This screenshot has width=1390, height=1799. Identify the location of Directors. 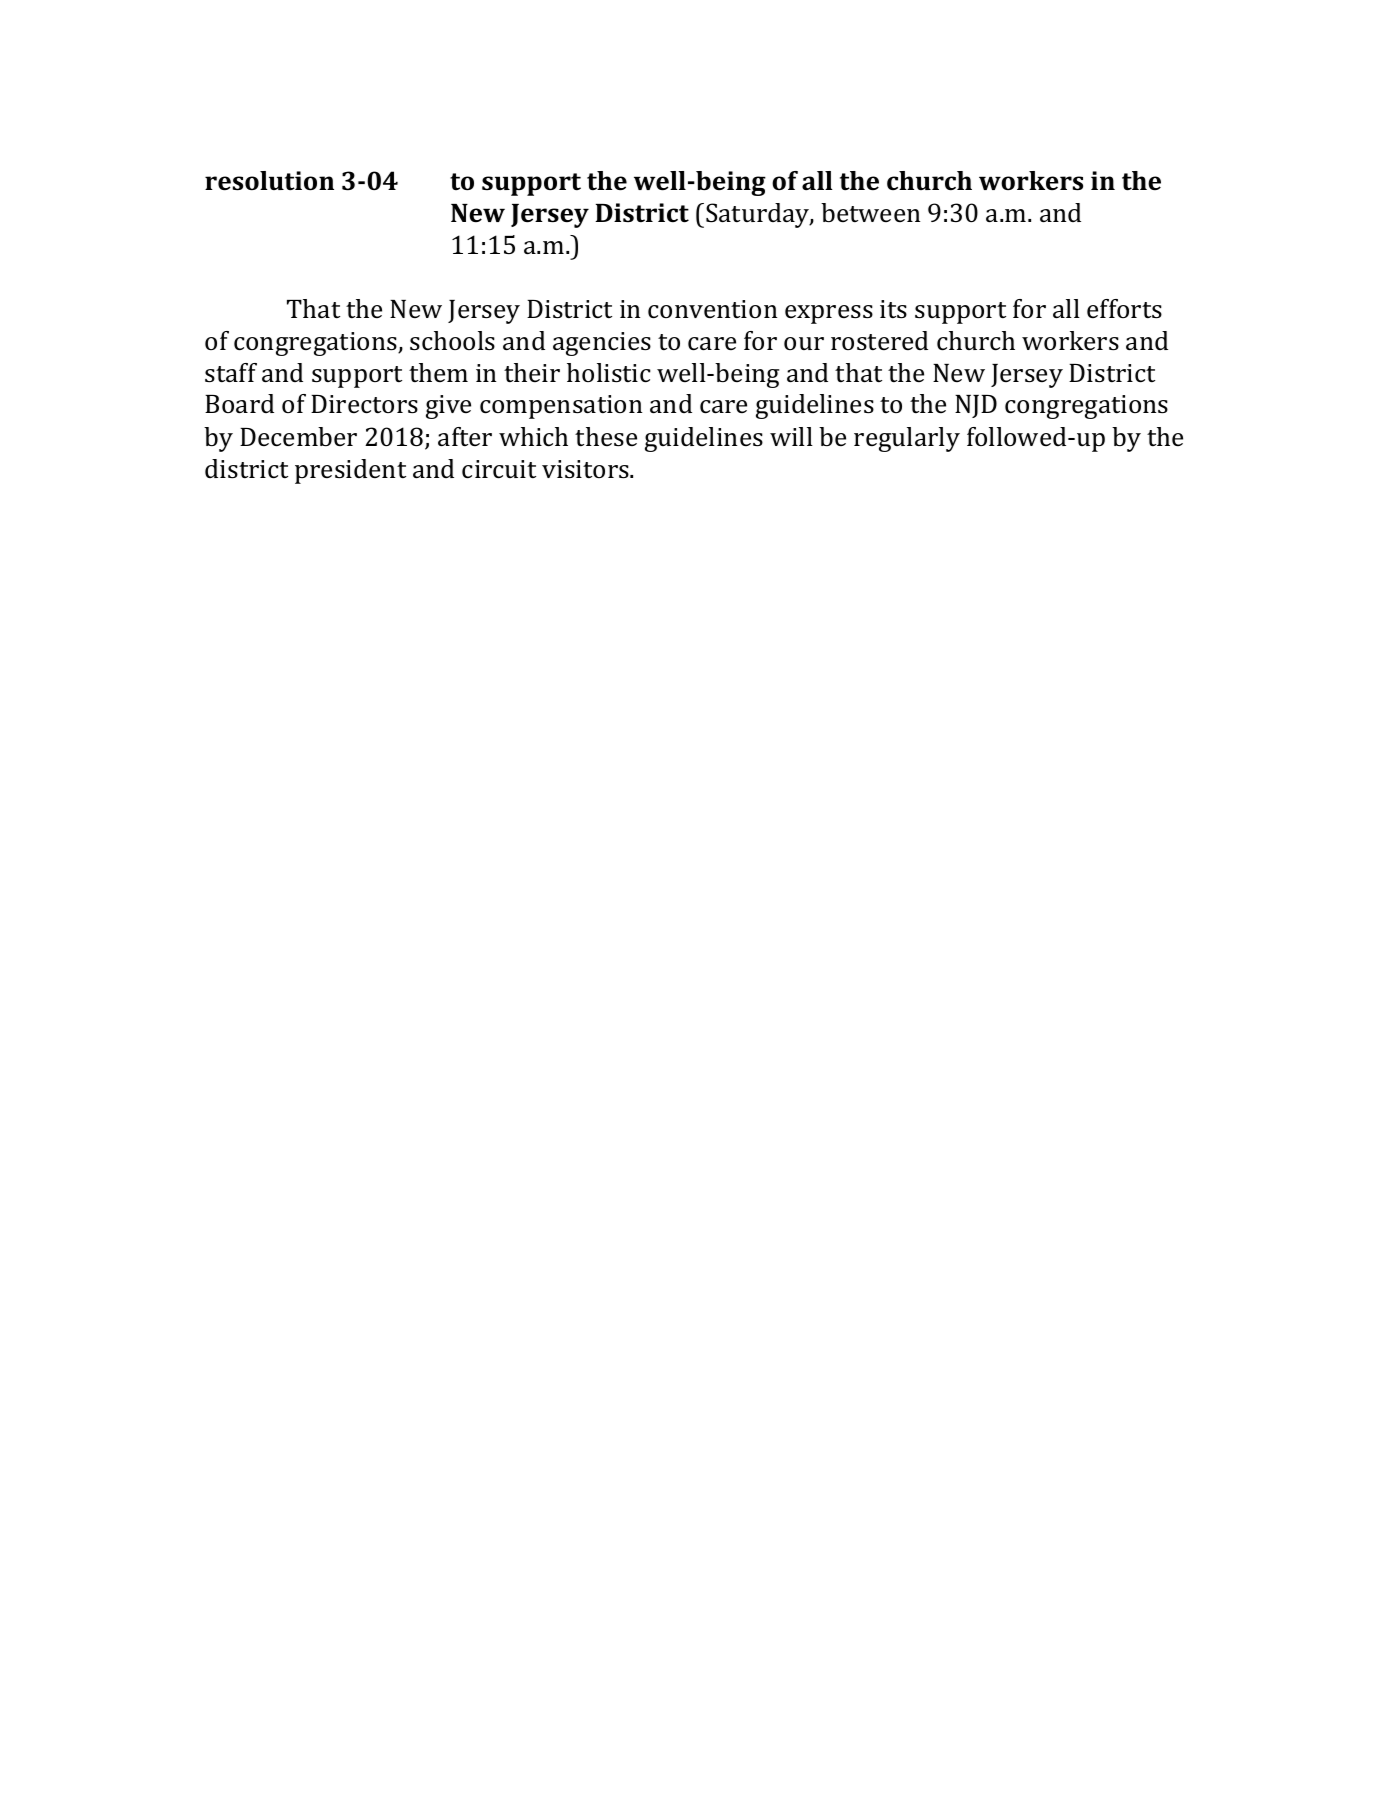
(364, 404).
